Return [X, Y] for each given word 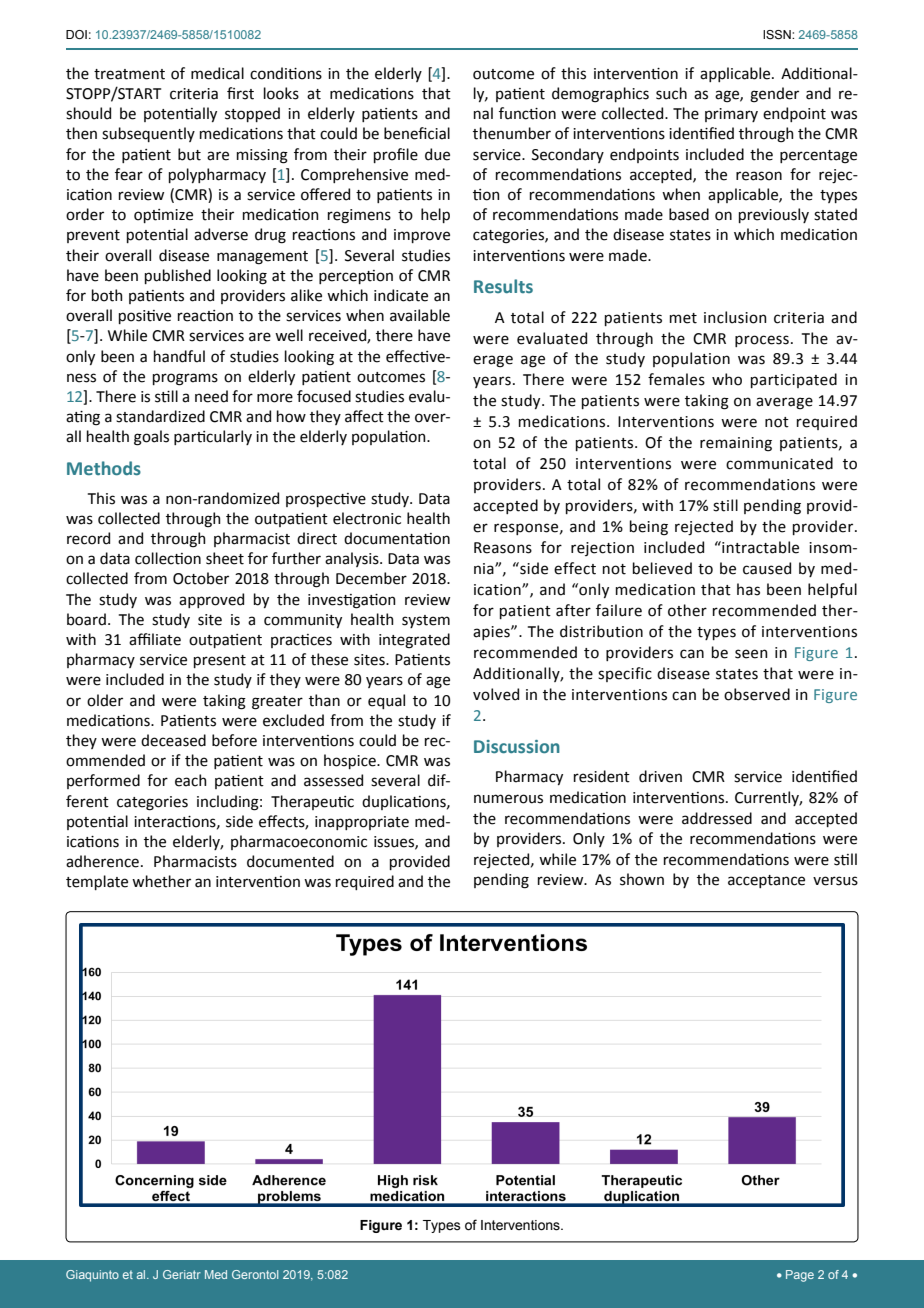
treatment [129, 74]
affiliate [155, 639]
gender [774, 95]
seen [751, 654]
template [97, 882]
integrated [414, 641]
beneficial [417, 133]
